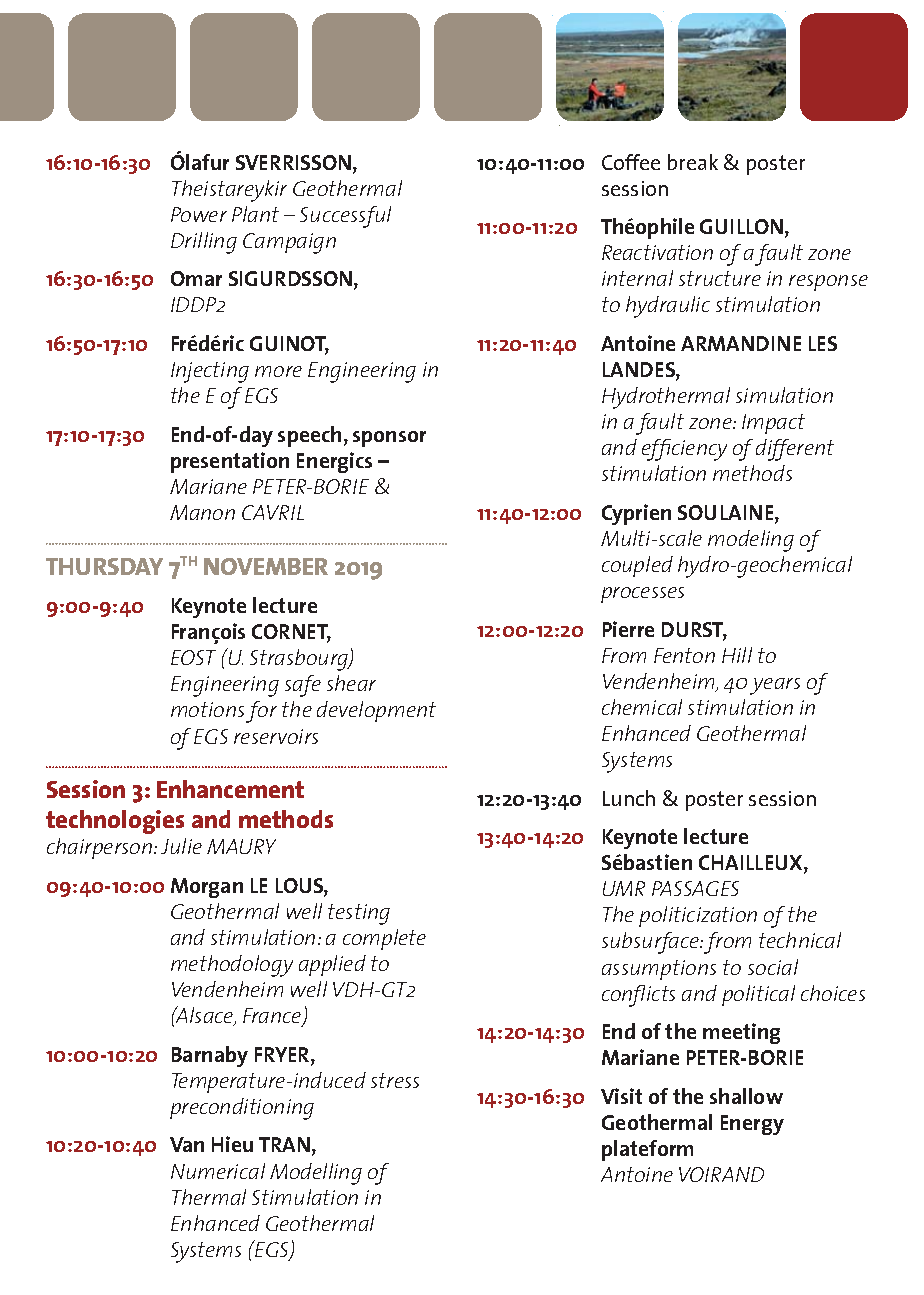 The height and width of the screenshot is (1295, 924). I want to click on Hill, so click(737, 655).
